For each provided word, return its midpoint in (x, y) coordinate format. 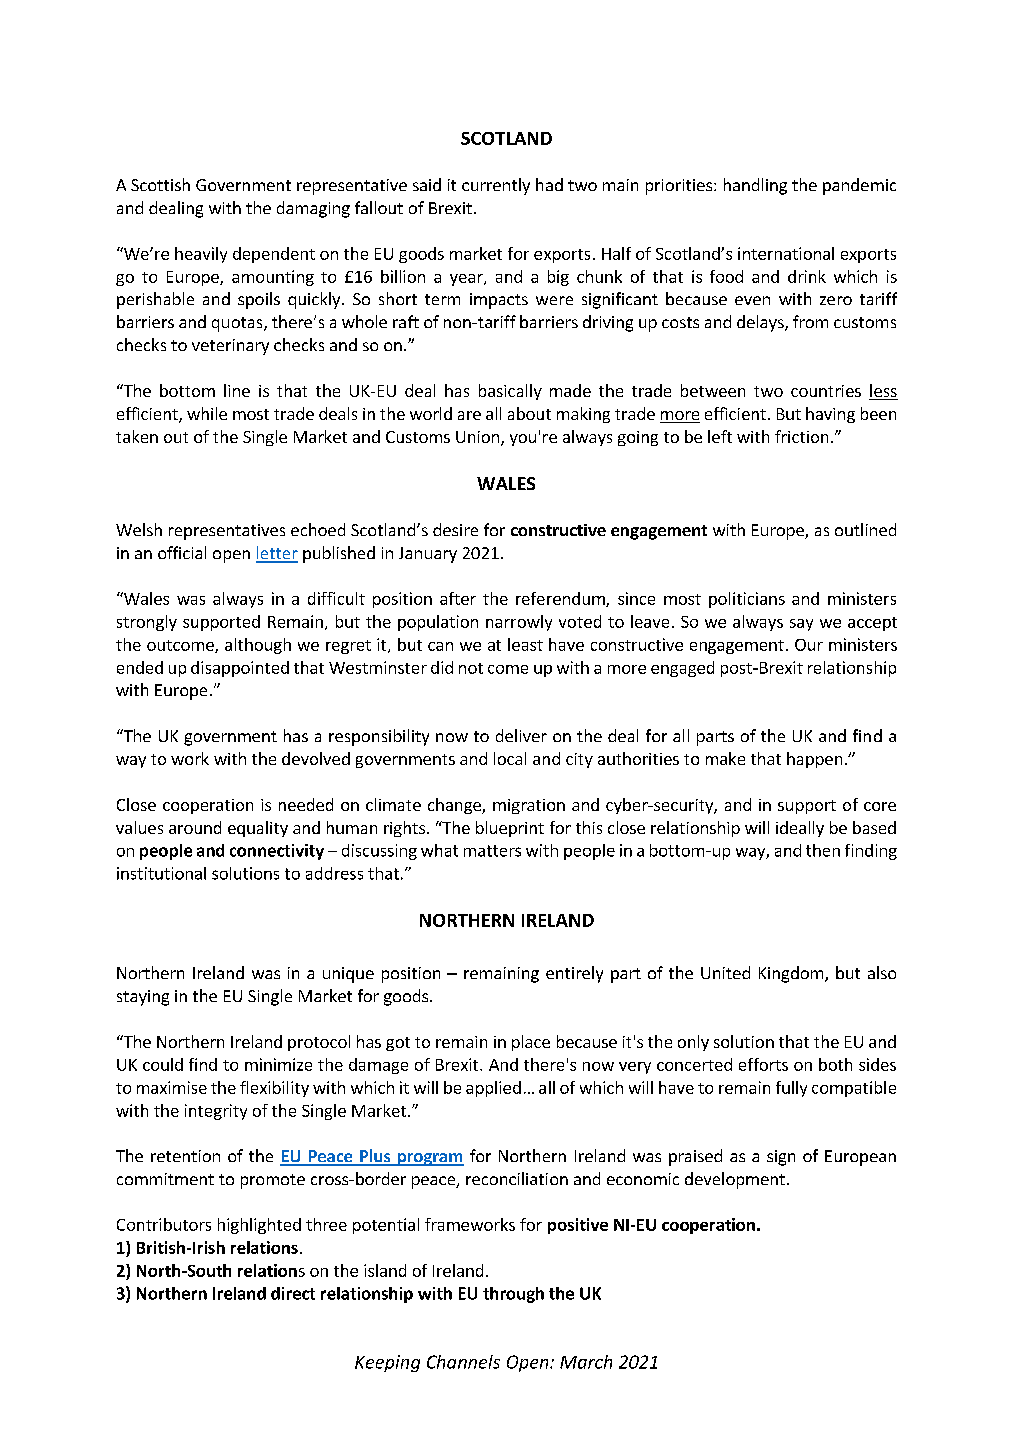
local (510, 758)
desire (455, 529)
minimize (278, 1064)
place (531, 1043)
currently (496, 186)
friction (801, 436)
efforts (763, 1064)
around (195, 827)
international (786, 253)
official (182, 552)
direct (293, 1293)
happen (814, 760)
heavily (201, 255)
